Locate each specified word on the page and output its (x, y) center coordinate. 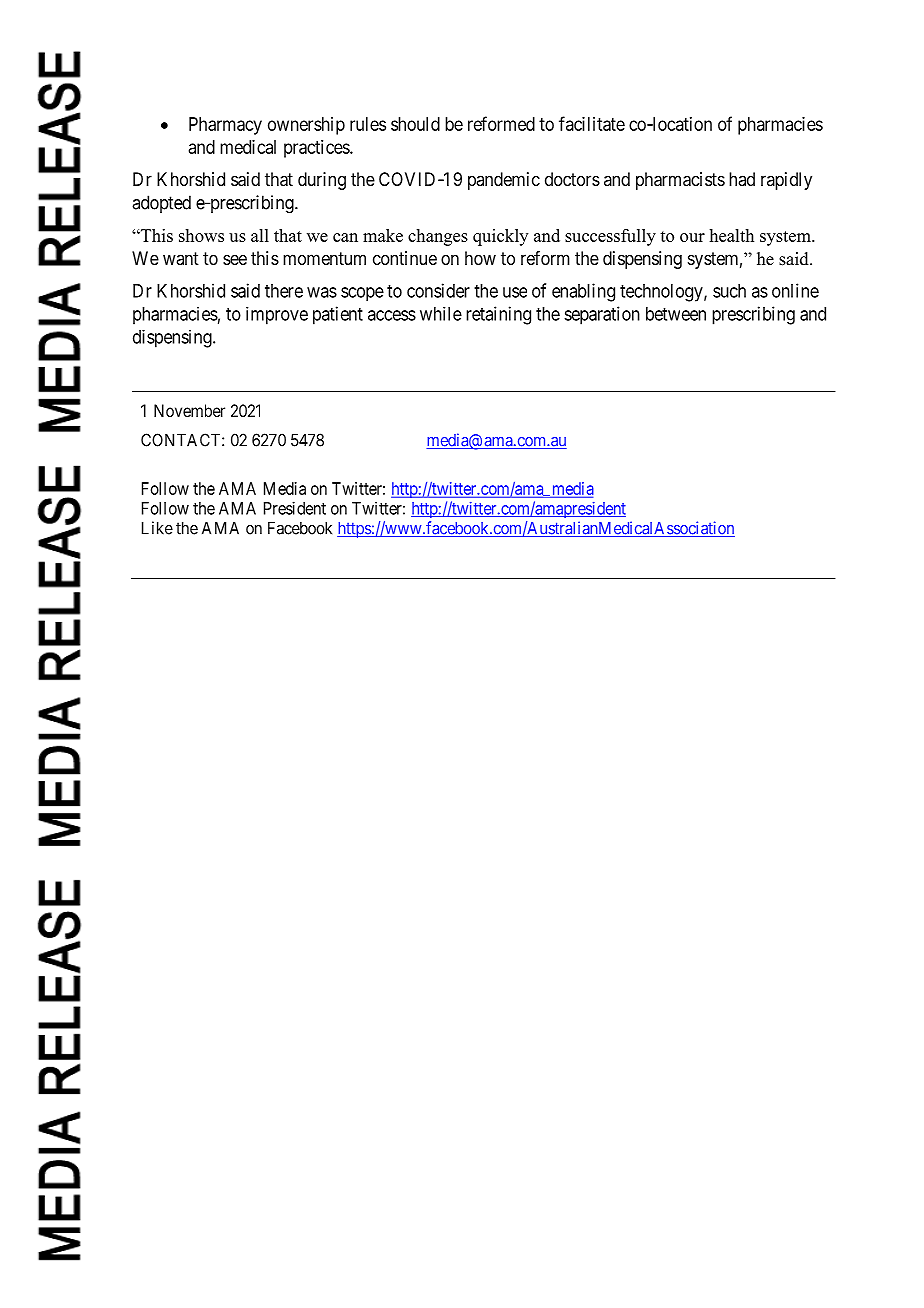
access (392, 315)
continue (405, 258)
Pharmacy (225, 126)
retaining (498, 315)
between (676, 314)
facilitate (592, 123)
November (189, 410)
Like (157, 528)
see (235, 259)
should (415, 124)
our (692, 237)
